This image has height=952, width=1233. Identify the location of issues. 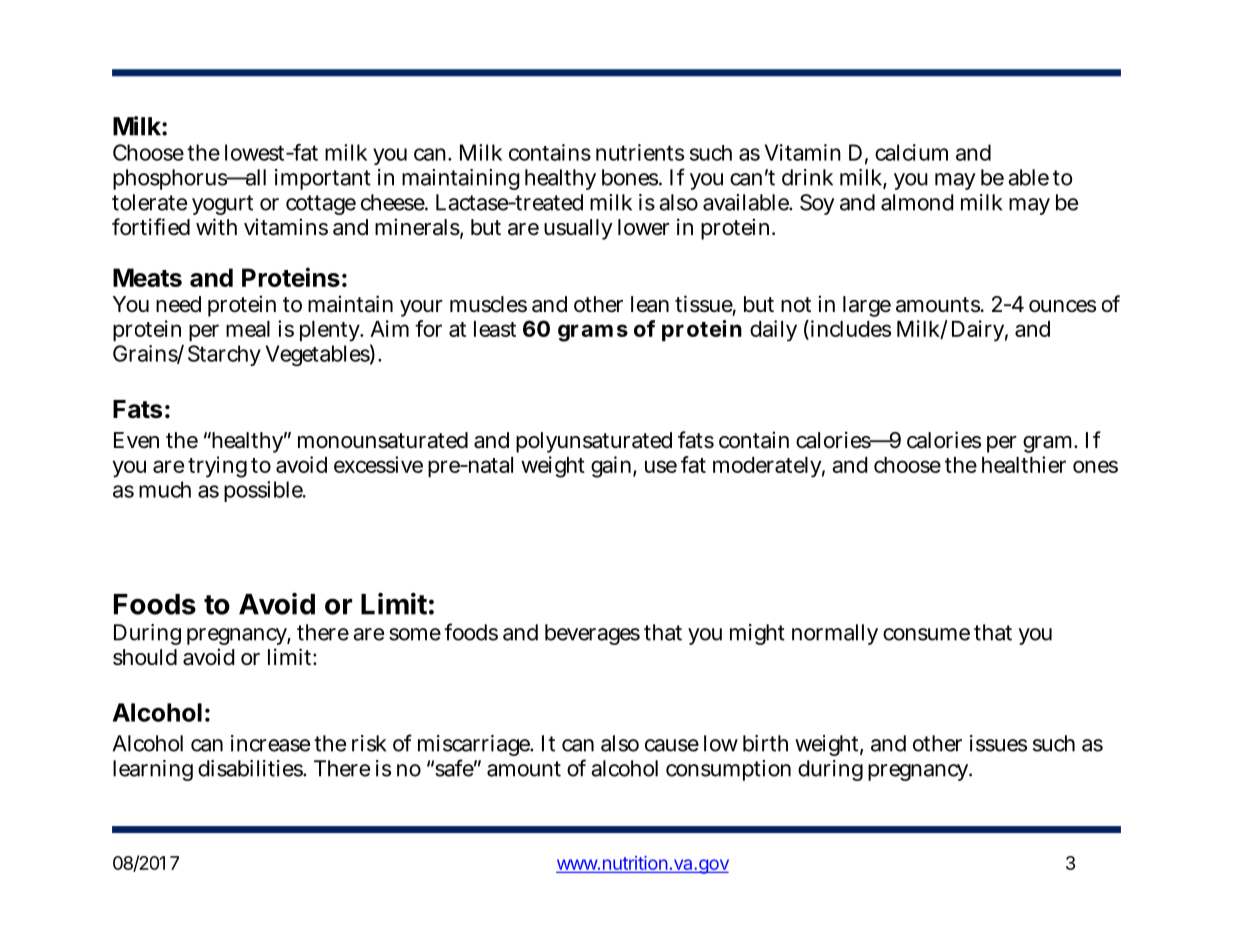
(998, 743).
